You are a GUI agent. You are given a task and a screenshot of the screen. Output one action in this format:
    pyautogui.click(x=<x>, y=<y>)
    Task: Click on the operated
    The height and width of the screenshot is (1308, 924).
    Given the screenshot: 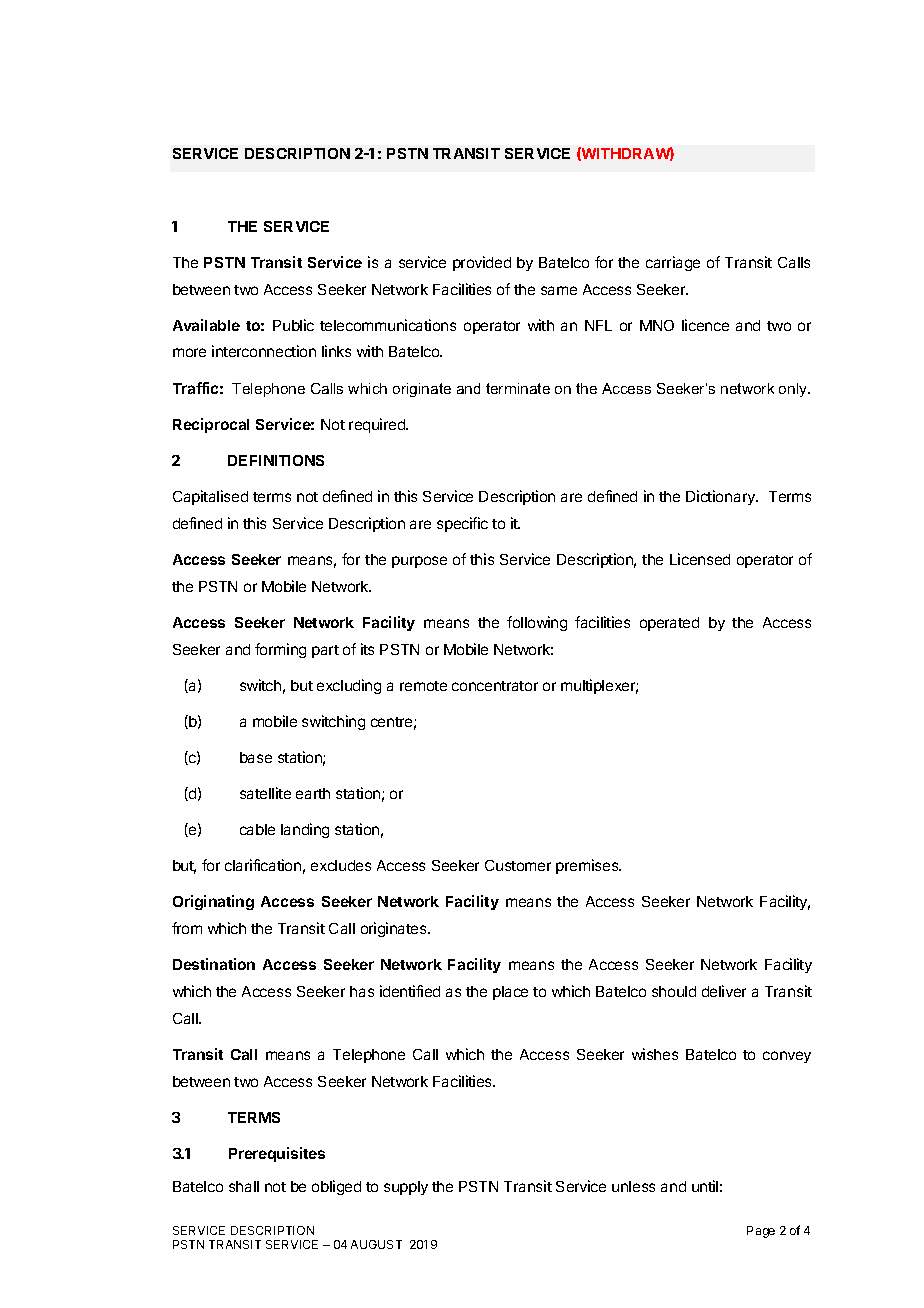 What is the action you would take?
    pyautogui.click(x=669, y=624)
